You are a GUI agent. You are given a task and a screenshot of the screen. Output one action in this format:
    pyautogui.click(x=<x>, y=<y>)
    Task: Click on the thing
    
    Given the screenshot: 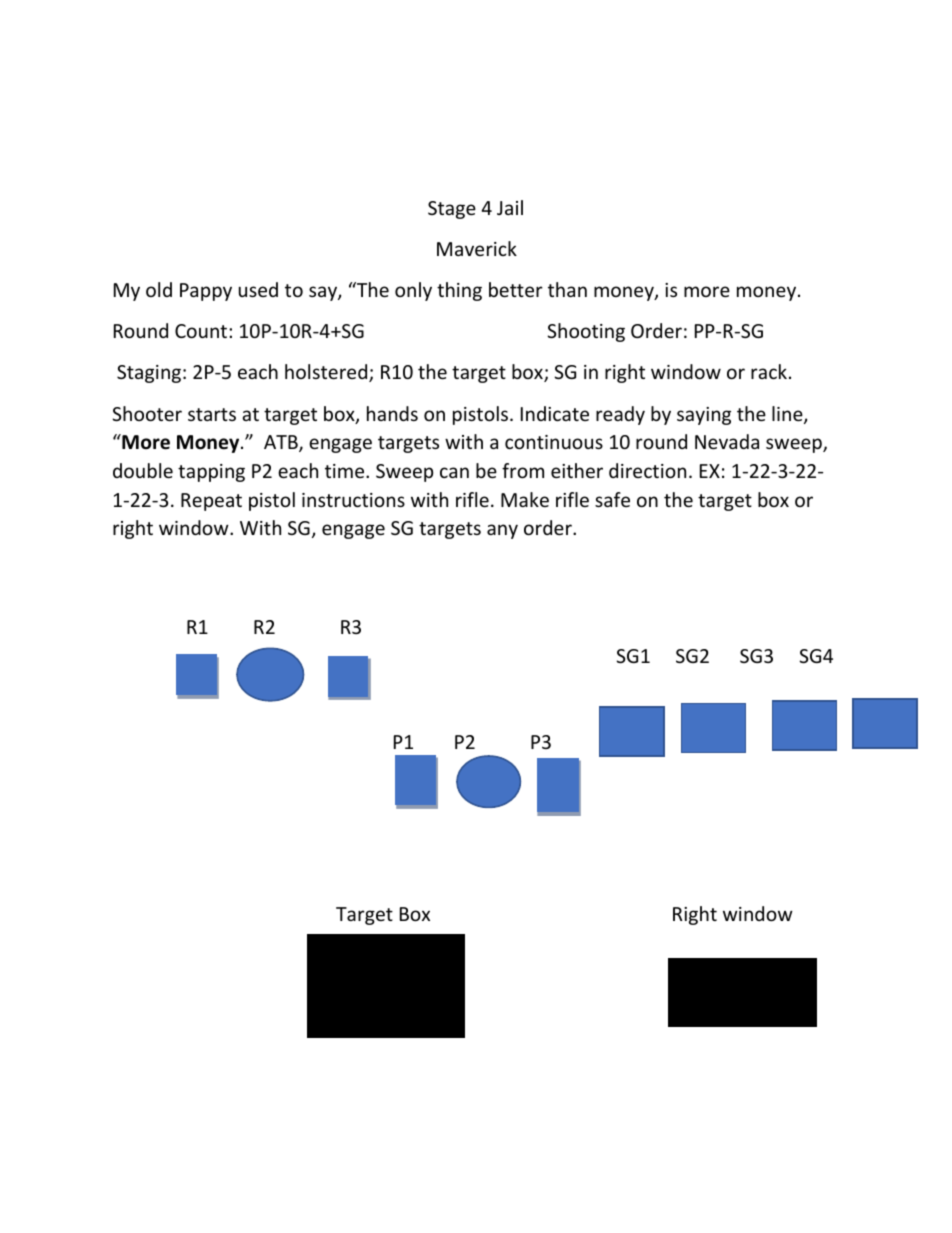 What is the action you would take?
    pyautogui.click(x=459, y=291)
